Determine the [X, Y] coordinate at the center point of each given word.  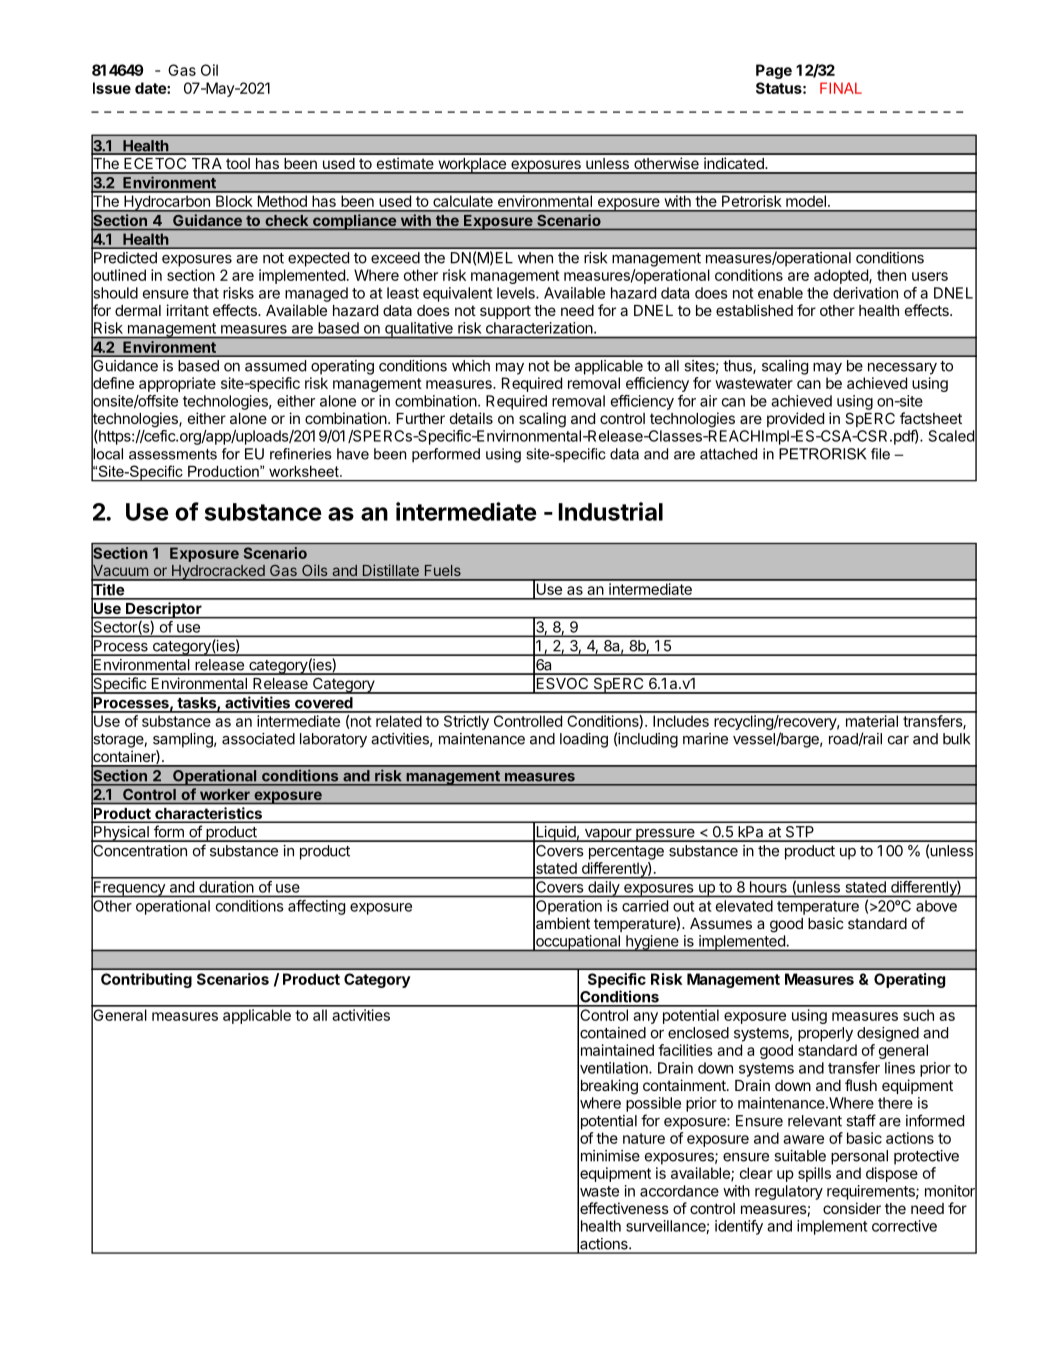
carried [645, 906]
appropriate [177, 384]
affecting [316, 907]
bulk [956, 739]
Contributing [146, 980]
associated [258, 739]
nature [644, 1138]
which [471, 366]
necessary [902, 369]
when [535, 258]
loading [584, 740]
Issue [112, 88]
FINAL [841, 88]
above [936, 906]
